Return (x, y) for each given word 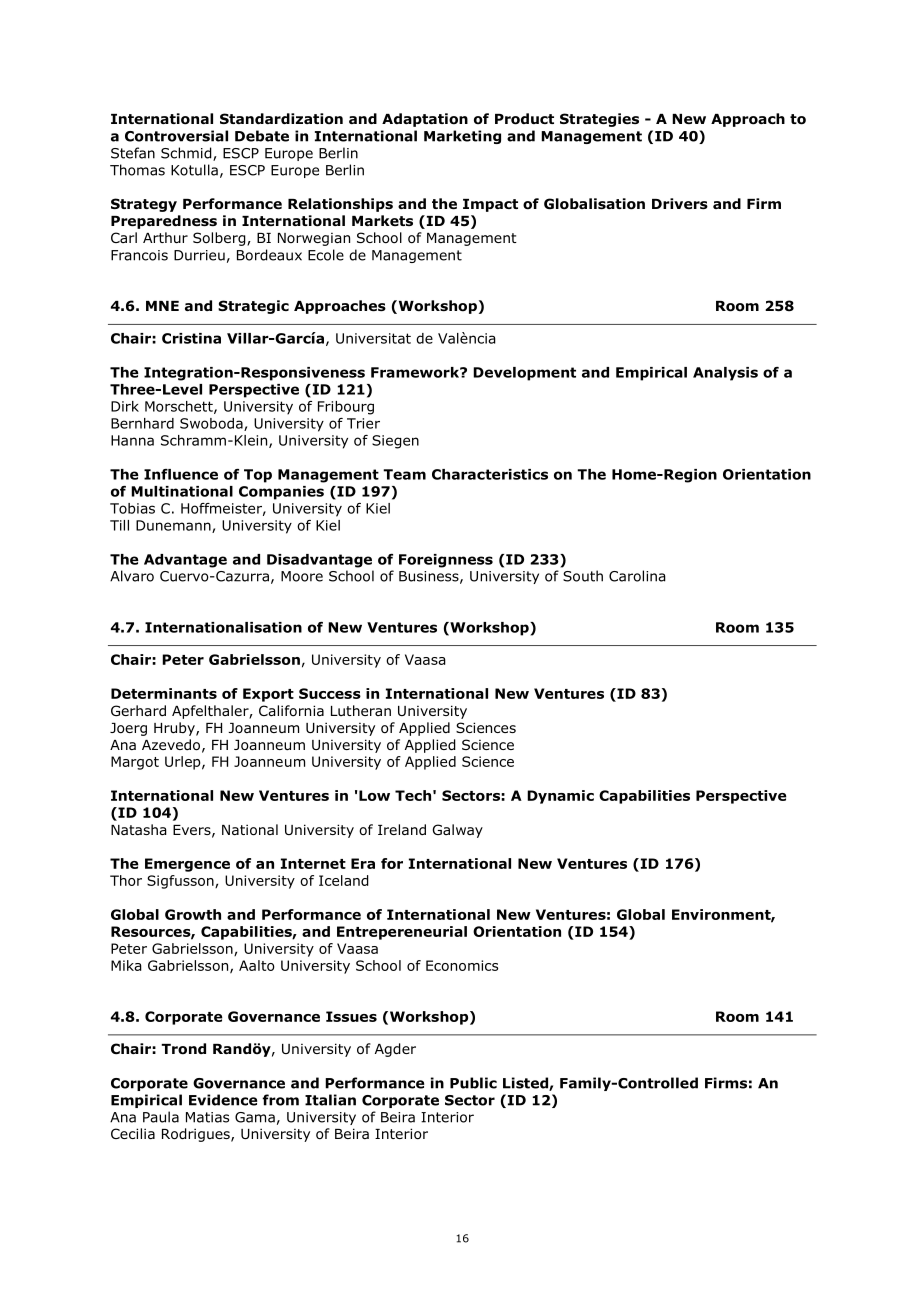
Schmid (187, 154)
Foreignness (446, 561)
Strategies (599, 120)
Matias (207, 1117)
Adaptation (425, 120)
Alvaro (132, 576)
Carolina (637, 576)
